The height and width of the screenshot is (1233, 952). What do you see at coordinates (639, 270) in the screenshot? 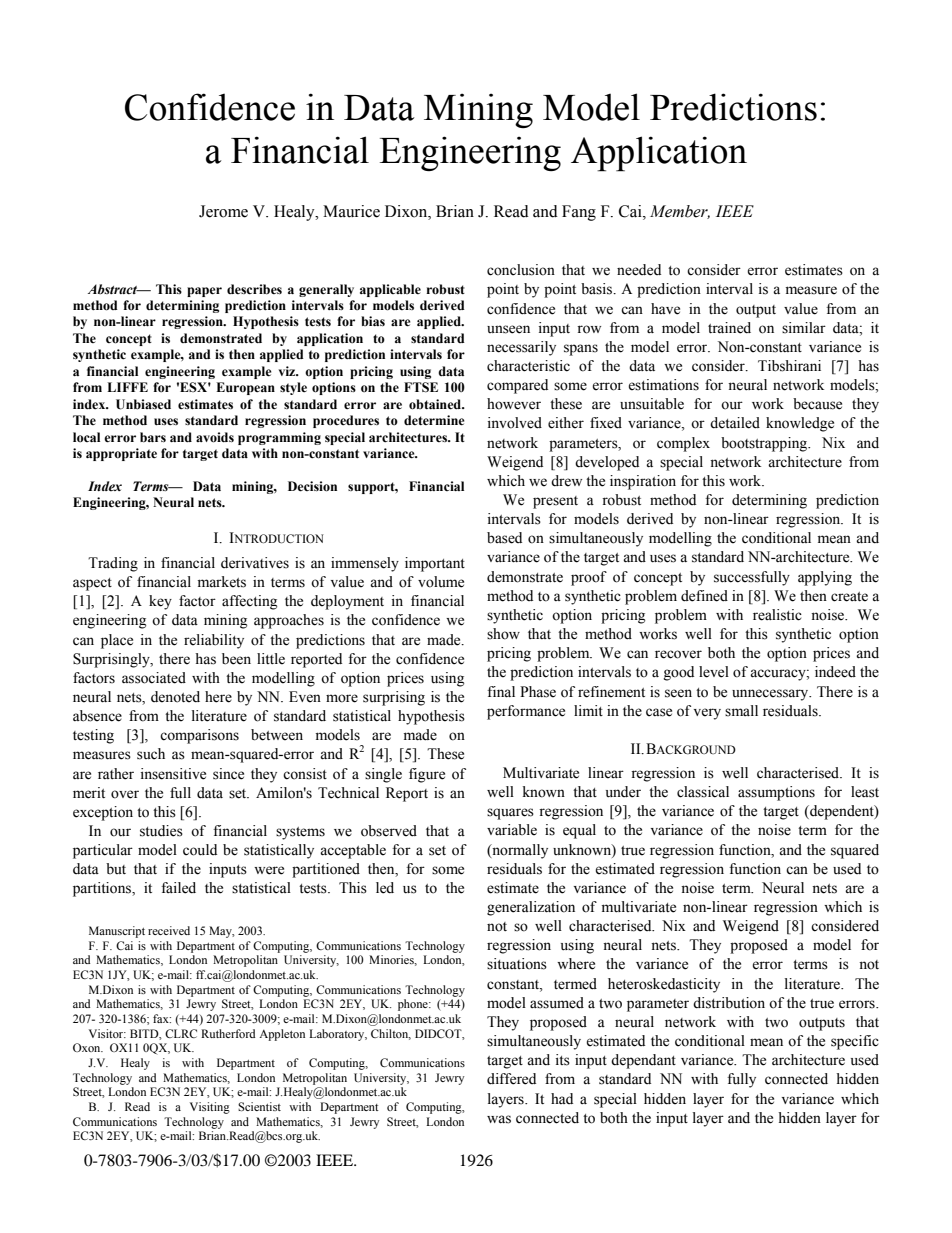
I see `needed` at bounding box center [639, 270].
